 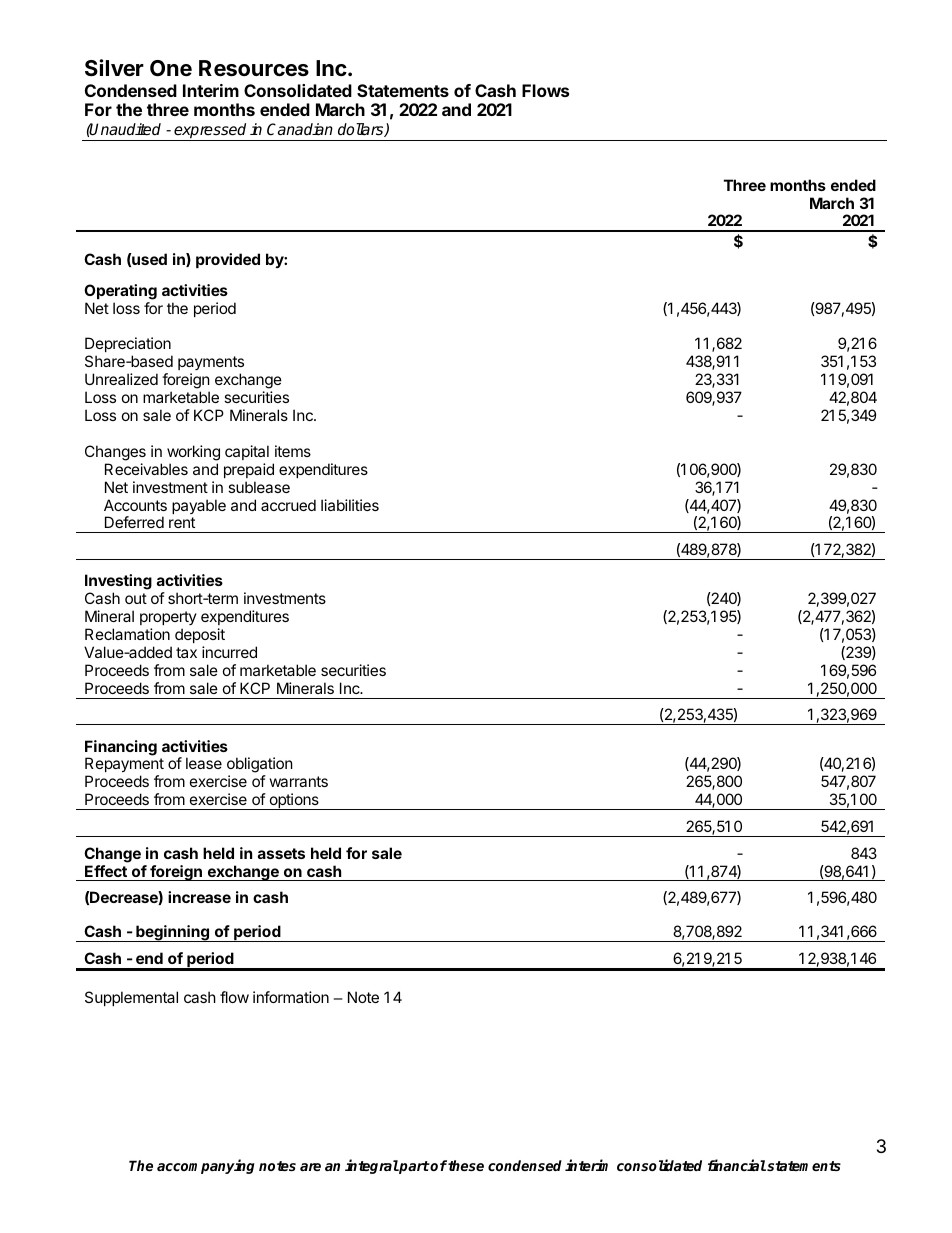 I want to click on part, so click(x=414, y=1167).
